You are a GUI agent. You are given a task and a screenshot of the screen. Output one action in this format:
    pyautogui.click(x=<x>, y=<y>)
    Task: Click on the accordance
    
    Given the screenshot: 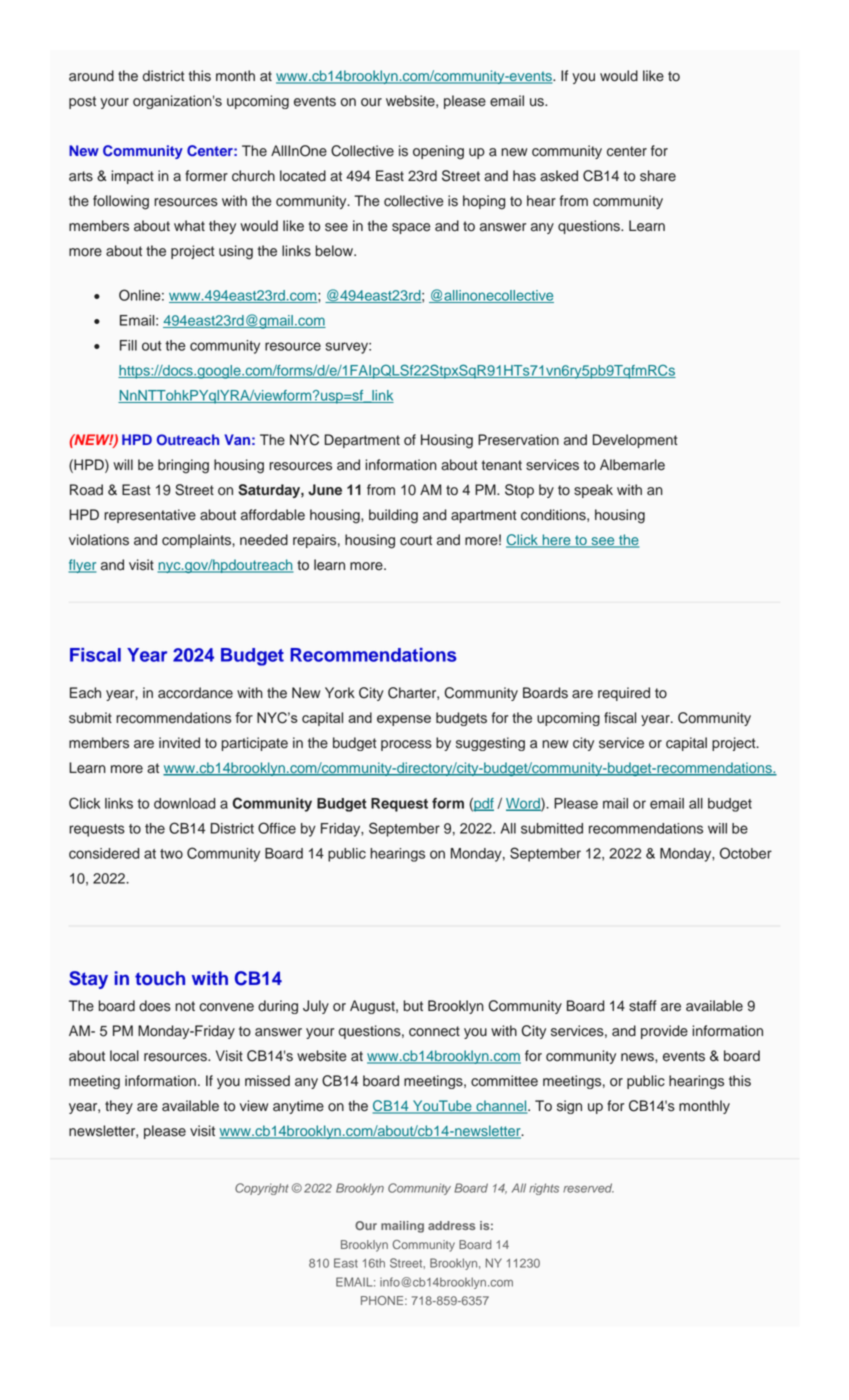 What is the action you would take?
    pyautogui.click(x=195, y=693)
